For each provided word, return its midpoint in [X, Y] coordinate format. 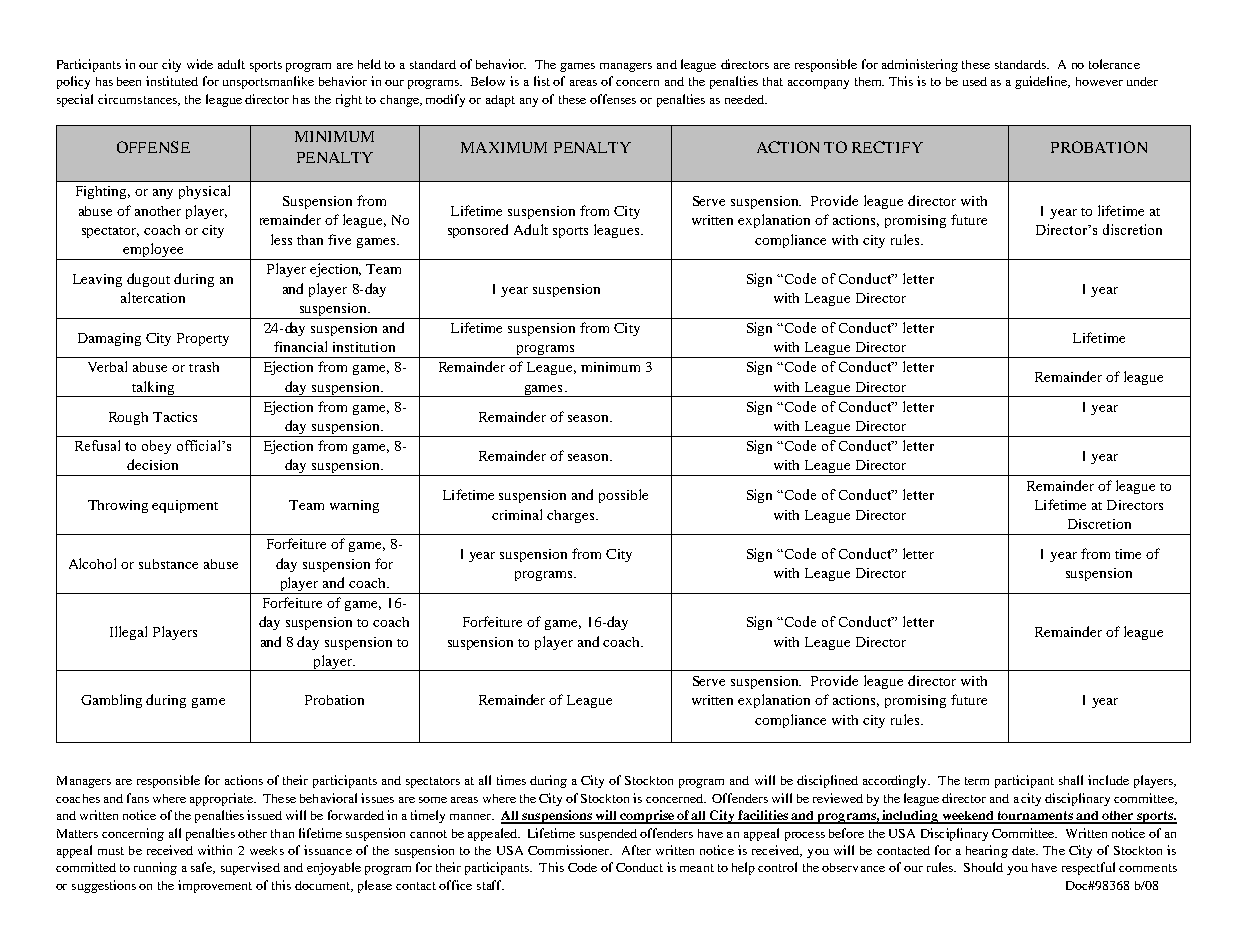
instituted [172, 81]
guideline [1042, 82]
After [636, 850]
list [542, 81]
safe [203, 868]
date [1024, 850]
